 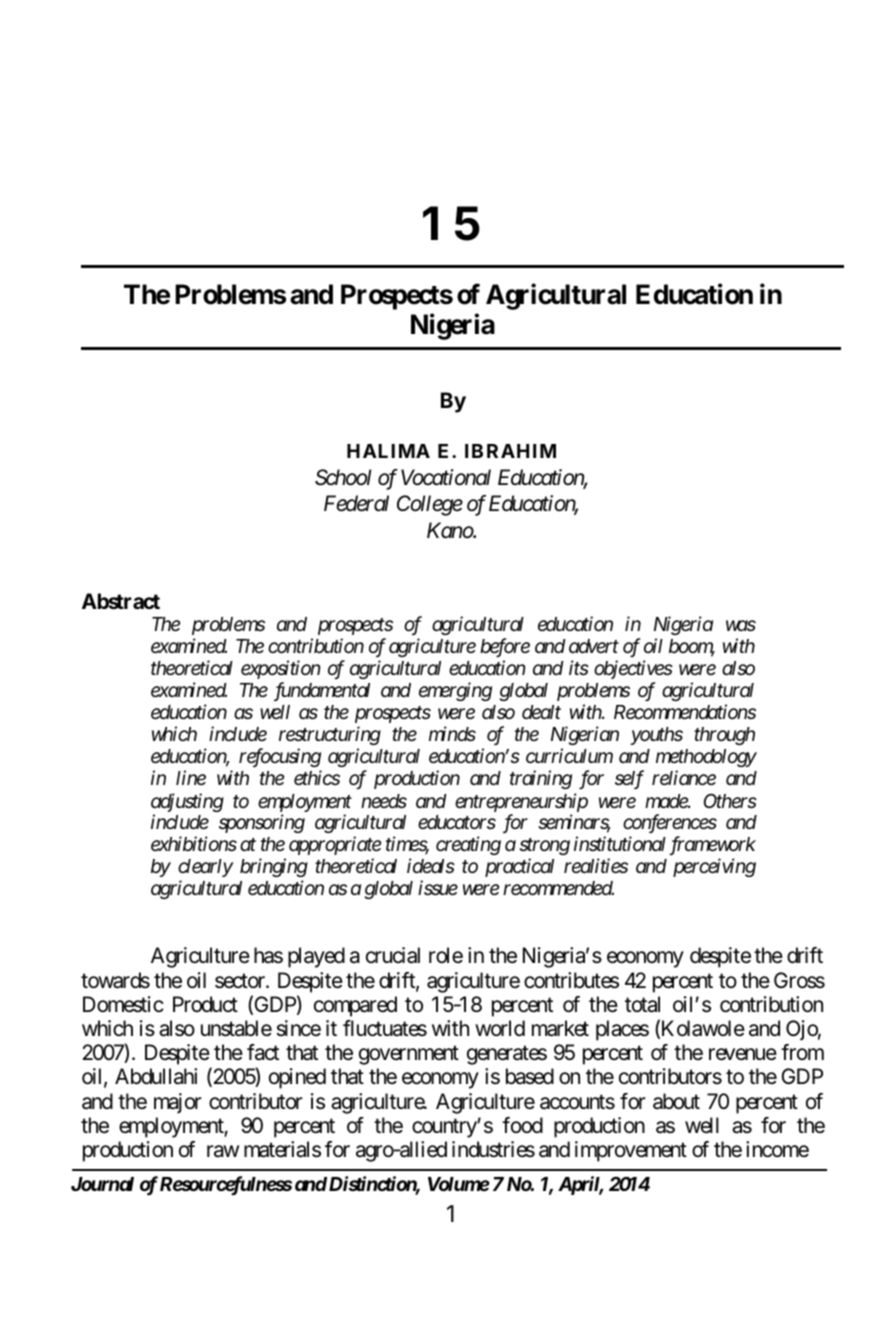 What do you see at coordinates (455, 692) in the page?
I see `emerging` at bounding box center [455, 692].
